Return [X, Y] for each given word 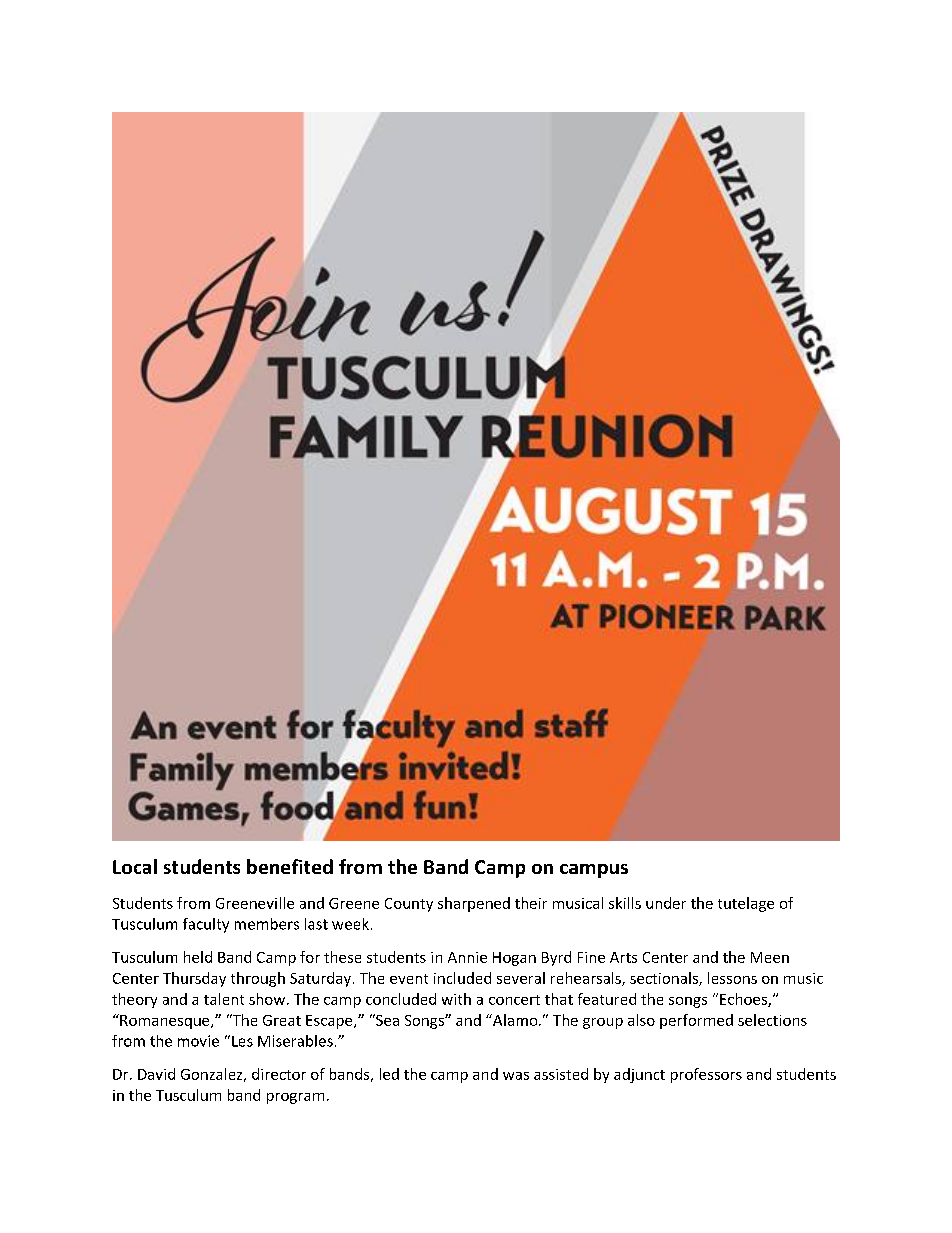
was [516, 1076]
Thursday [194, 979]
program [295, 1098]
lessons [732, 978]
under [666, 903]
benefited [290, 866]
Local [135, 866]
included [462, 978]
